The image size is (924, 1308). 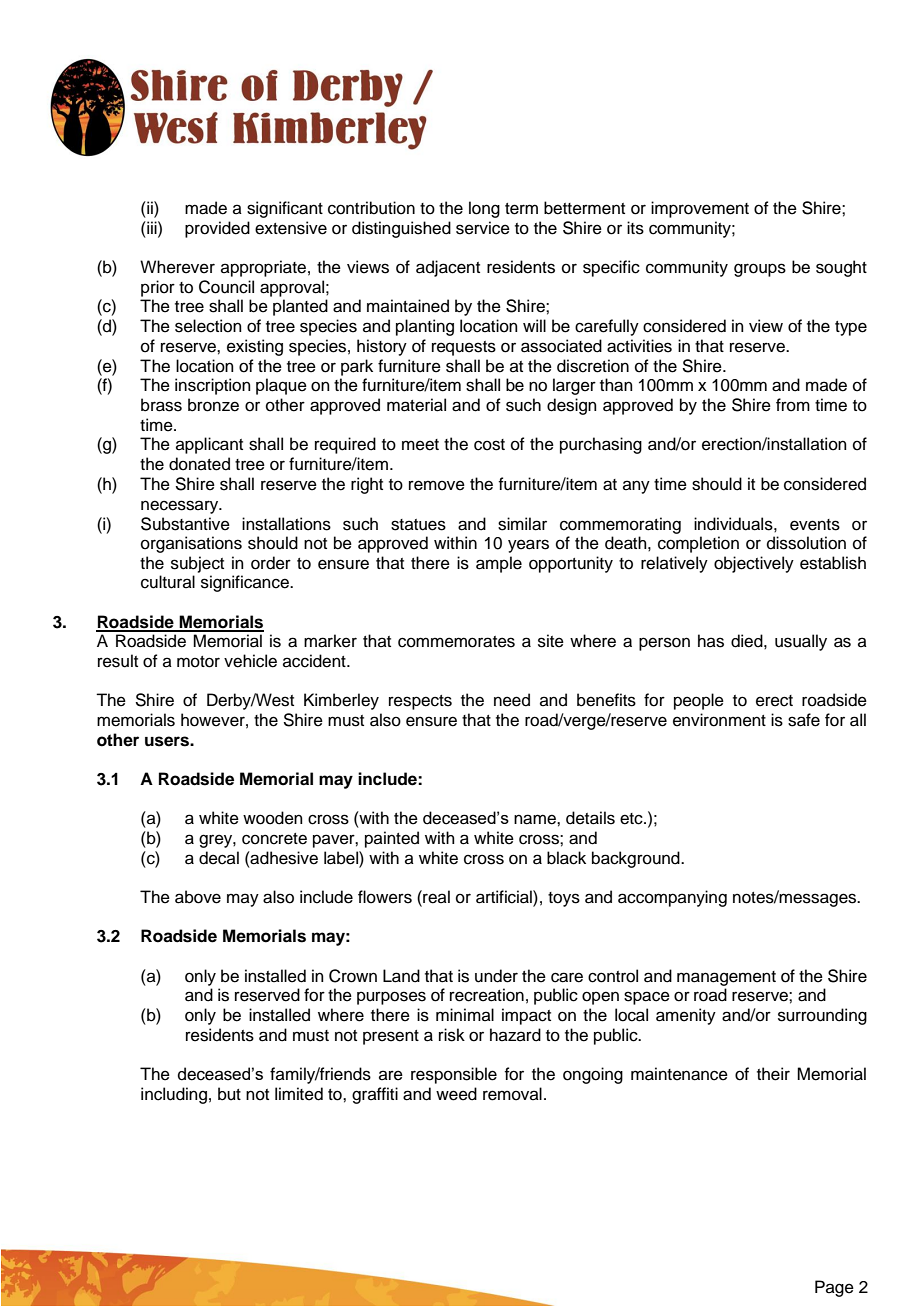 What do you see at coordinates (273, 818) in the image?
I see `wooden` at bounding box center [273, 818].
